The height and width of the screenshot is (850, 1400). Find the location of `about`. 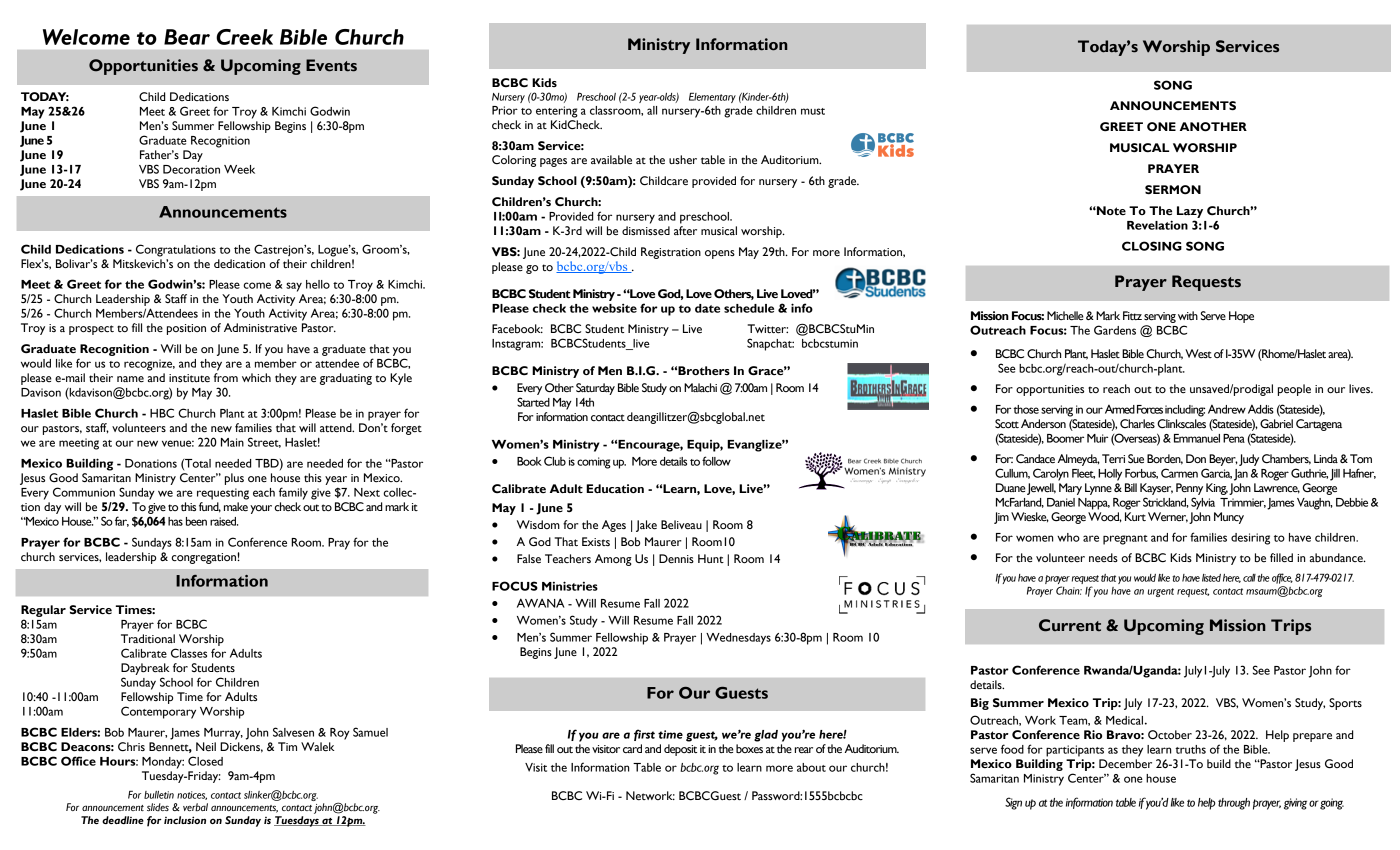

about is located at coordinates (811, 767).
